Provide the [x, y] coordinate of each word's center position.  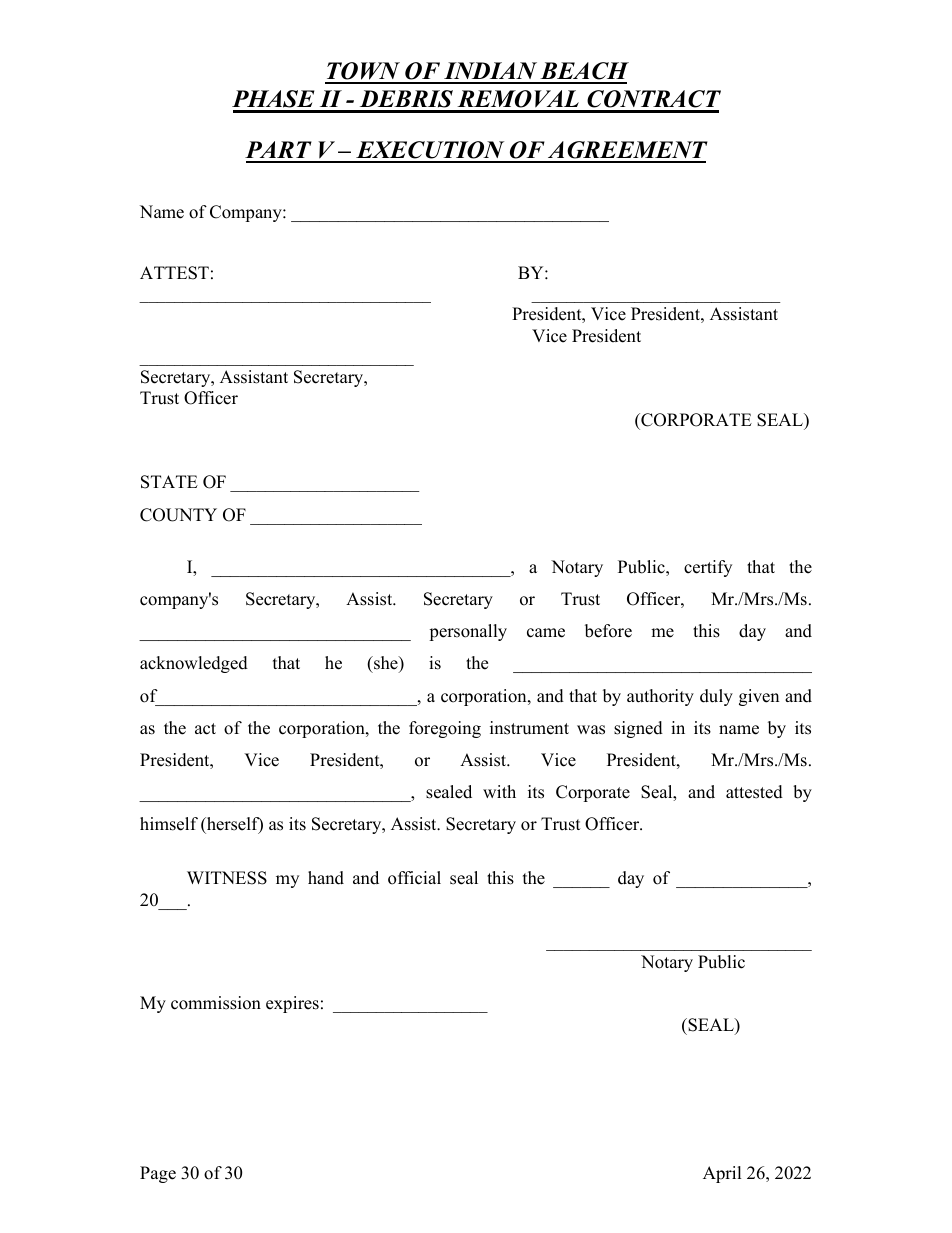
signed [638, 729]
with [499, 791]
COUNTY [178, 515]
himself [169, 824]
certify [708, 568]
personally [468, 632]
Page [158, 1174]
